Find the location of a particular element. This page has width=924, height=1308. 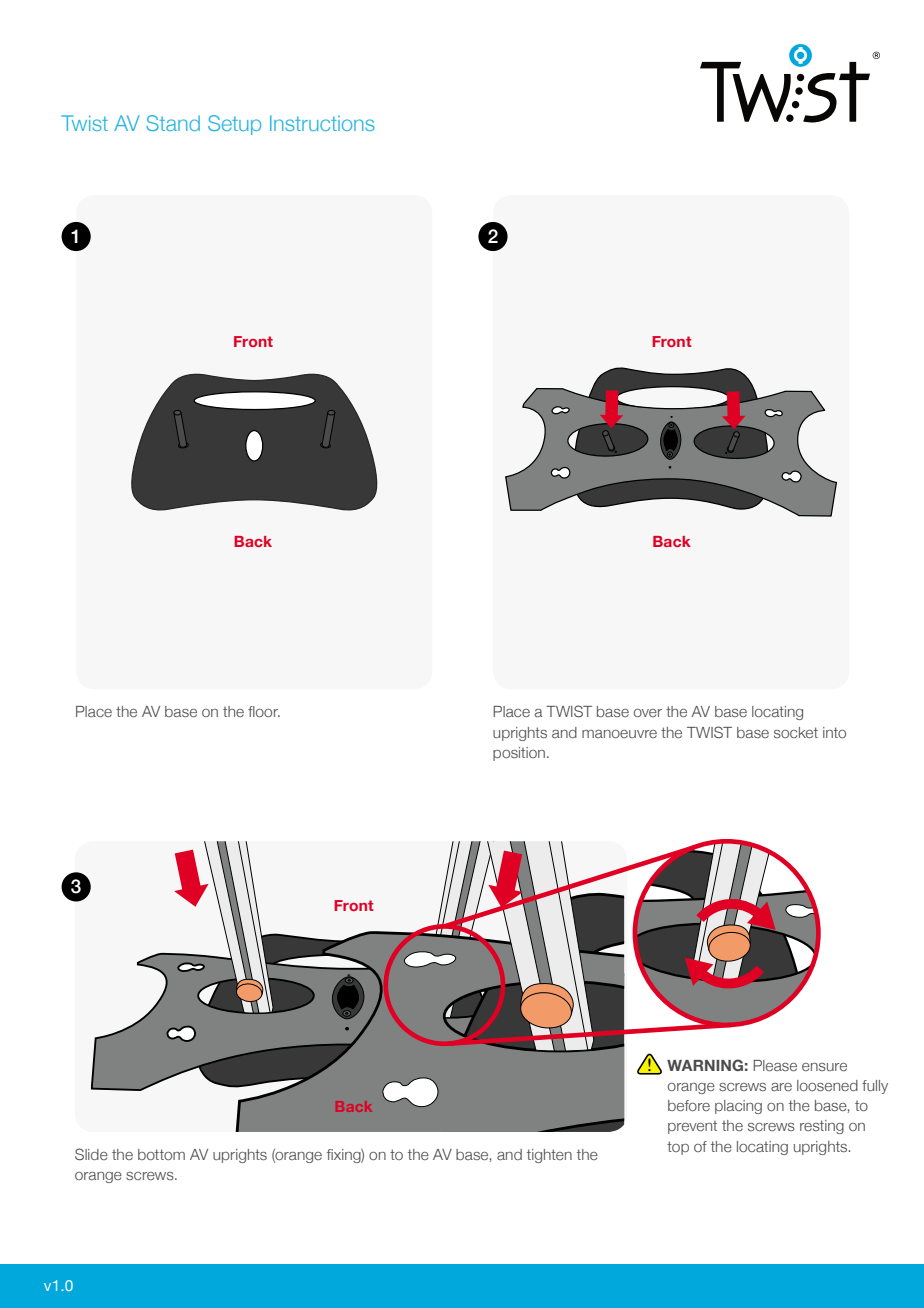

Stand is located at coordinates (173, 123).
